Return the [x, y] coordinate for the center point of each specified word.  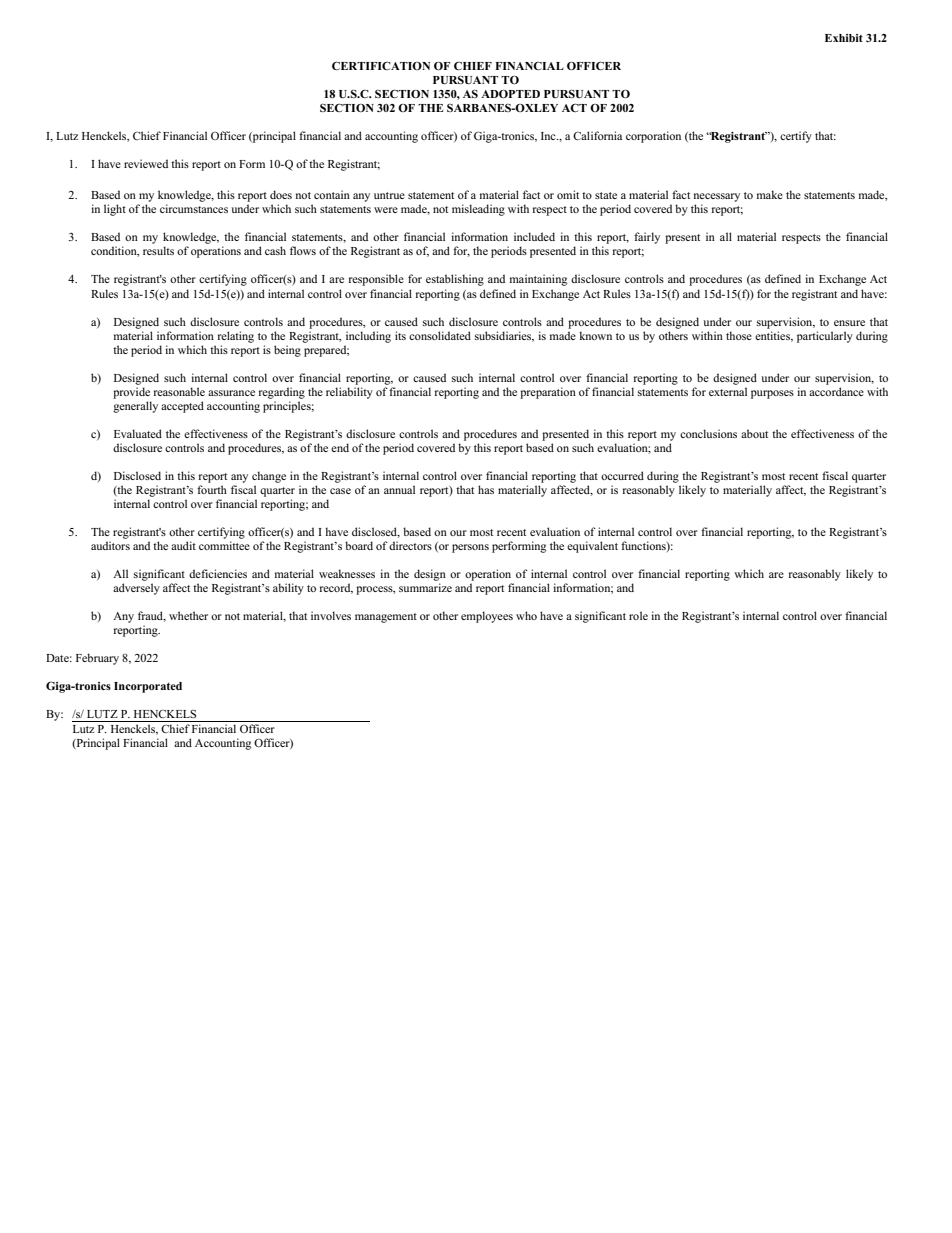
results [158, 250]
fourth [212, 489]
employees [487, 617]
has [486, 489]
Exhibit [844, 38]
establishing [455, 280]
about [754, 433]
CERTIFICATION [381, 65]
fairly [647, 238]
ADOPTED [510, 94]
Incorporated [148, 687]
